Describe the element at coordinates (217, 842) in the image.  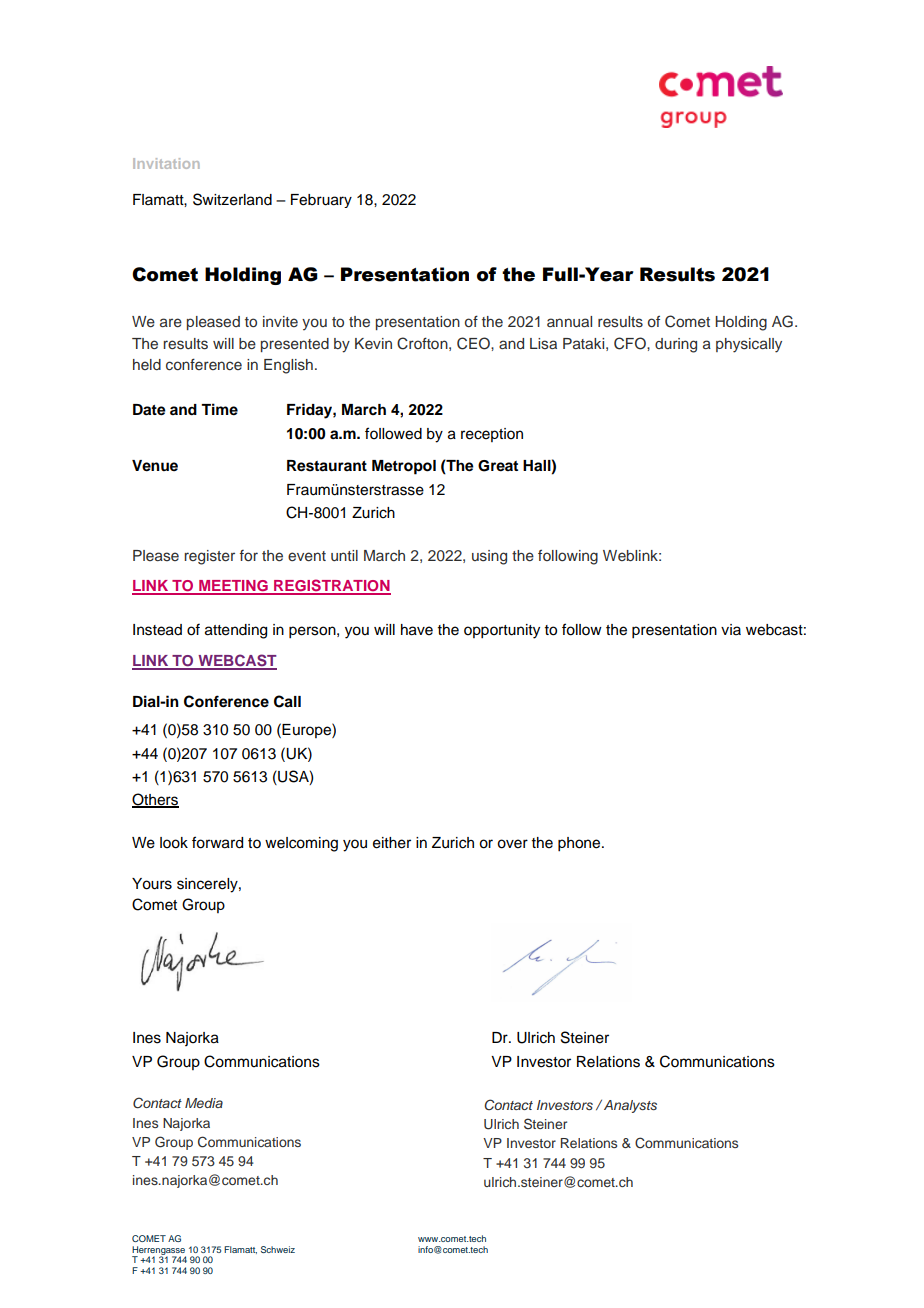
I see `forward` at that location.
